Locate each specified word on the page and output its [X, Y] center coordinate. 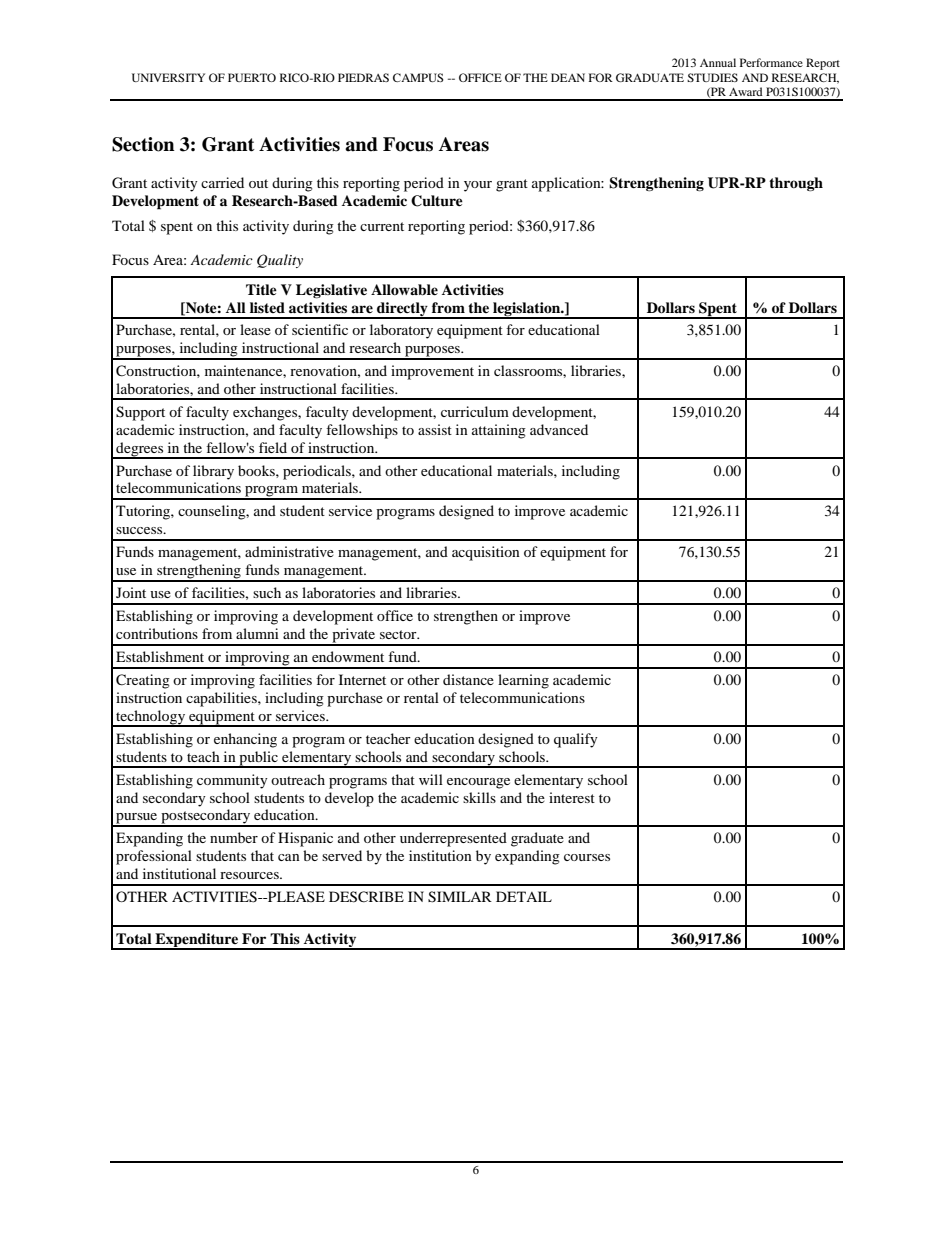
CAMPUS [418, 77]
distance [468, 679]
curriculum [475, 411]
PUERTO [252, 77]
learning [523, 681]
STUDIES [712, 77]
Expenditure [196, 941]
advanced [559, 429]
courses [587, 857]
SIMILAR [460, 897]
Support [140, 413]
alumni [257, 633]
